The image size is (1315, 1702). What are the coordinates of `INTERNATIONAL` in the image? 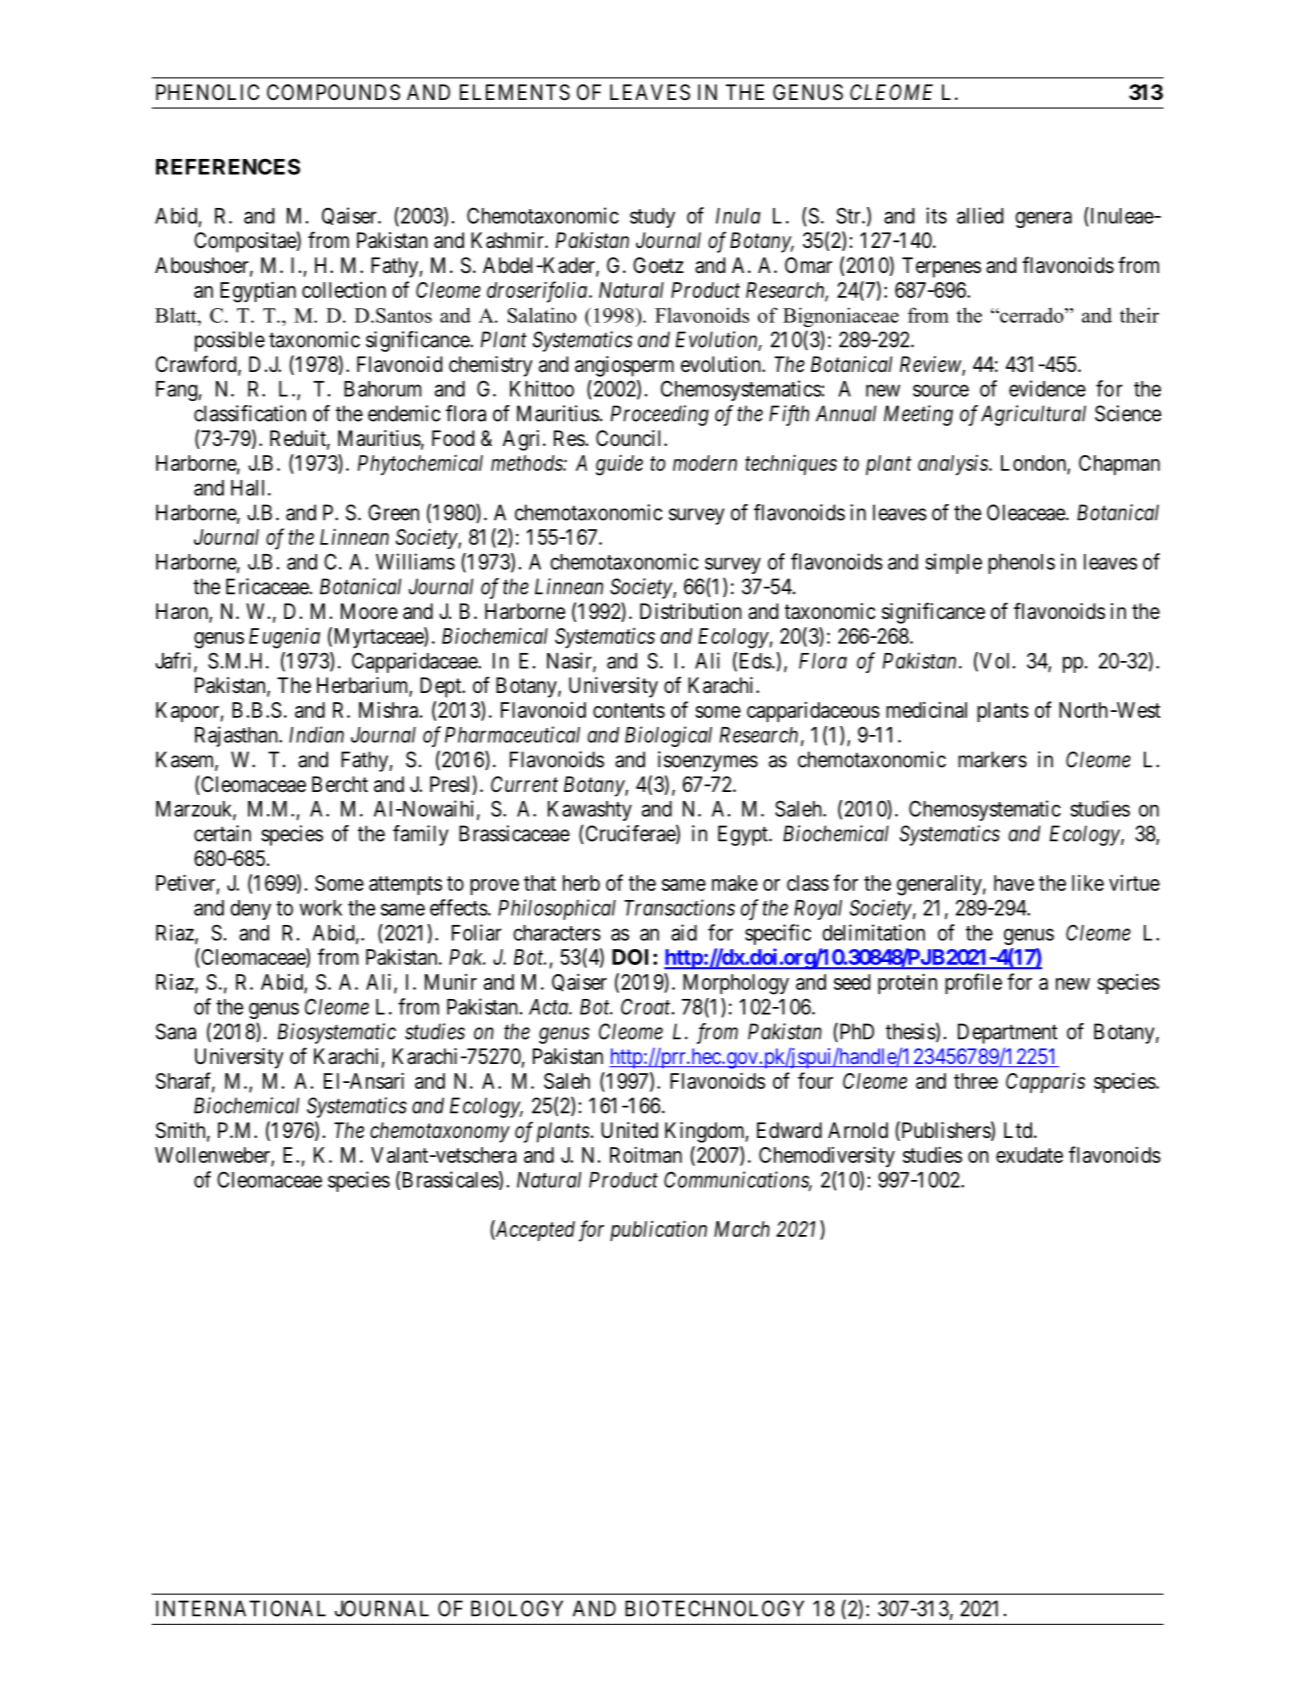 It's located at (241, 1608).
